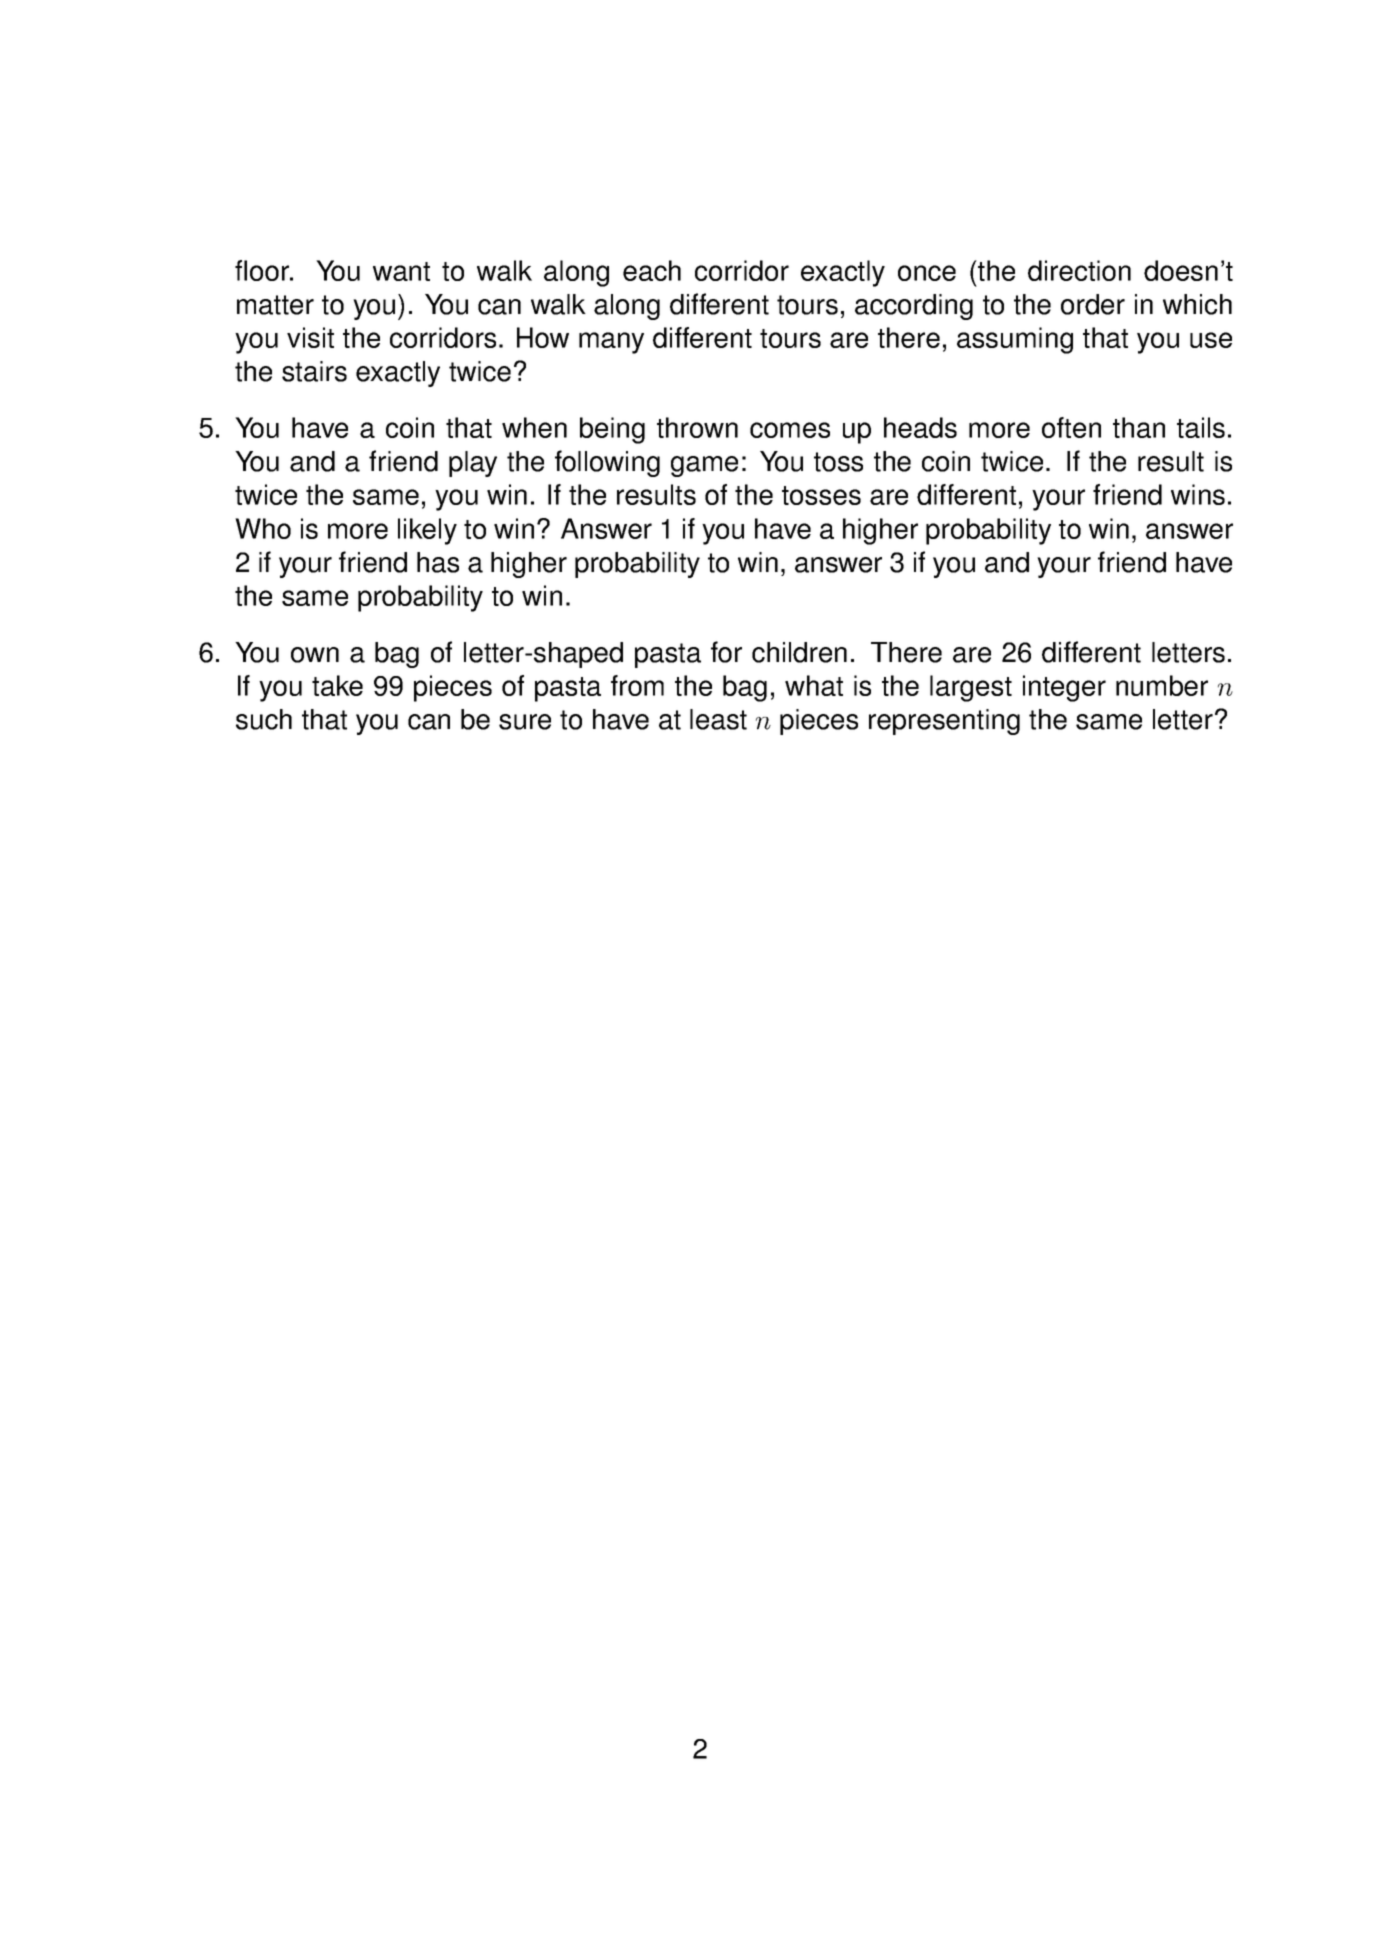 The image size is (1383, 1955). What do you see at coordinates (427, 531) in the image?
I see `likely` at bounding box center [427, 531].
